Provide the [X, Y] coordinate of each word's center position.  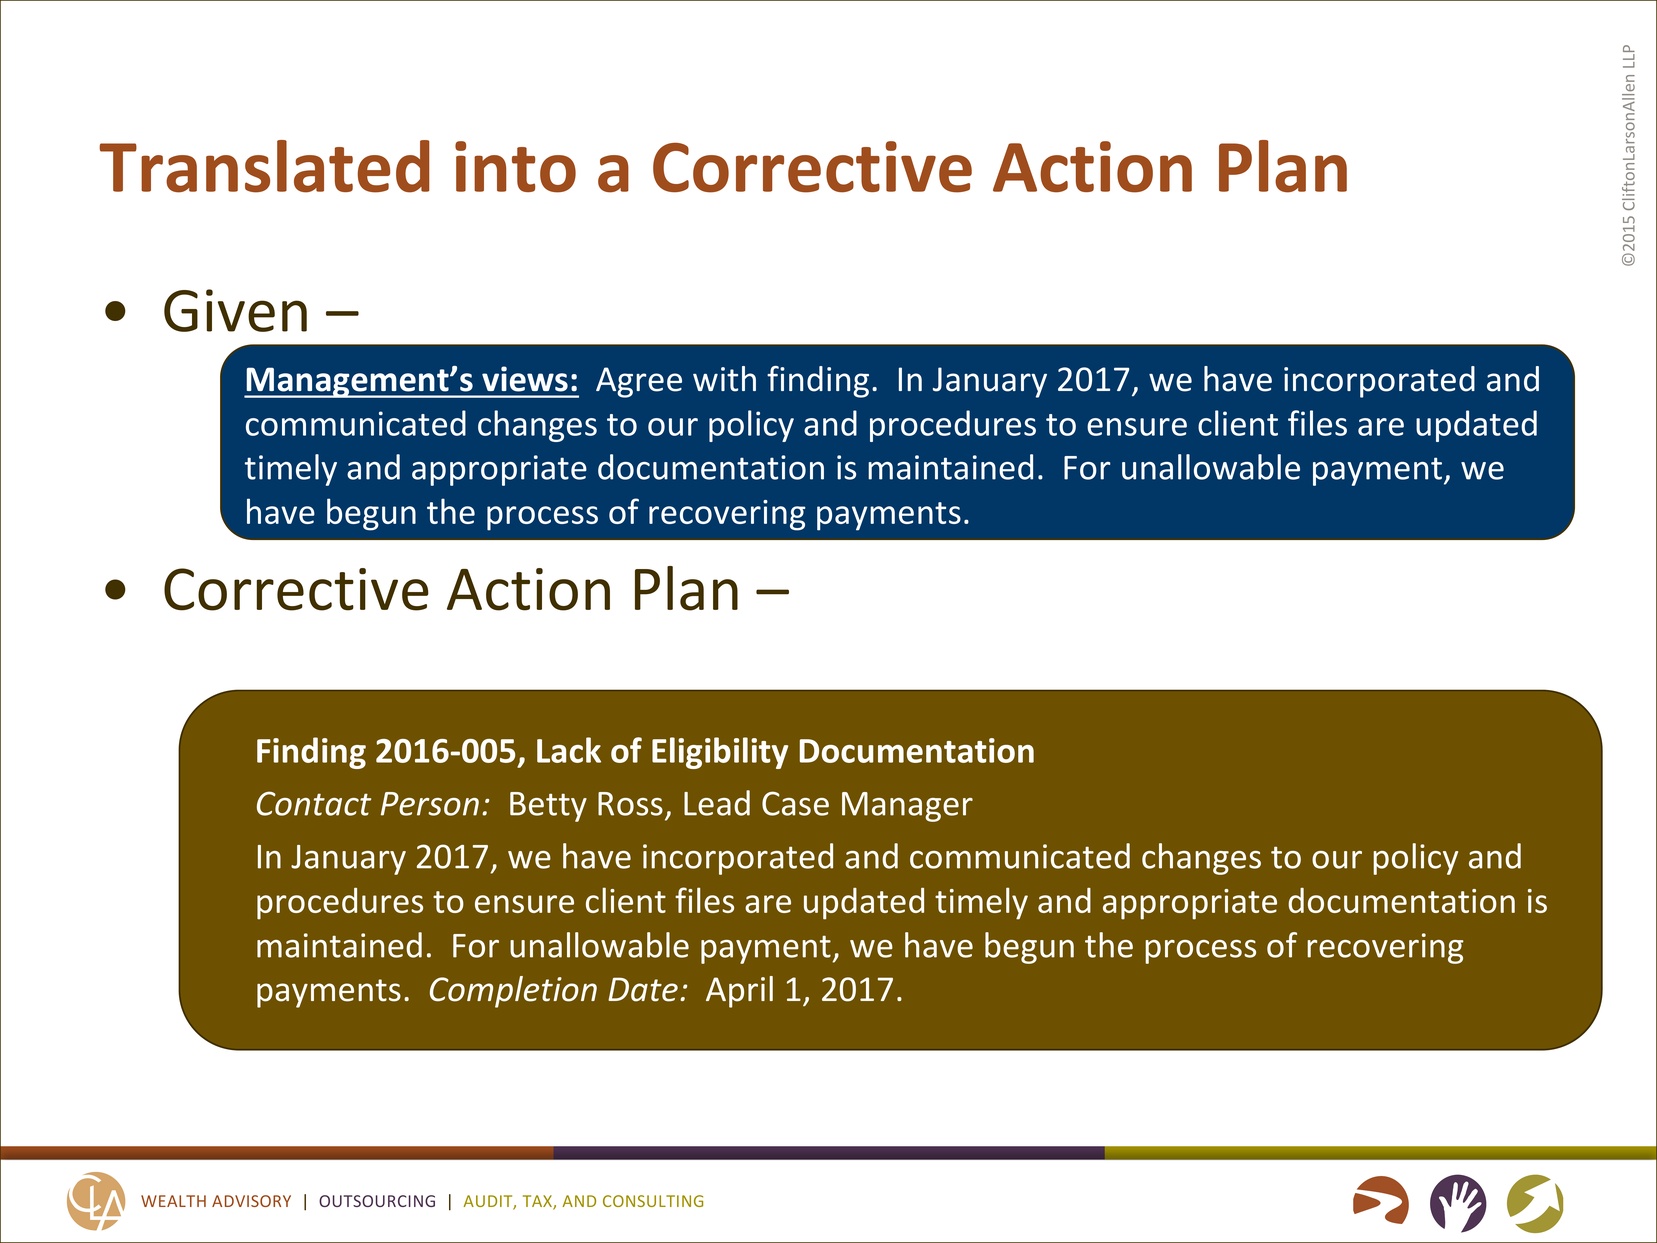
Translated [264, 166]
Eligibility [720, 753]
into [515, 167]
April [739, 992]
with [724, 379]
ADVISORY [251, 1201]
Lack [569, 750]
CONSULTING [653, 1201]
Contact [314, 803]
